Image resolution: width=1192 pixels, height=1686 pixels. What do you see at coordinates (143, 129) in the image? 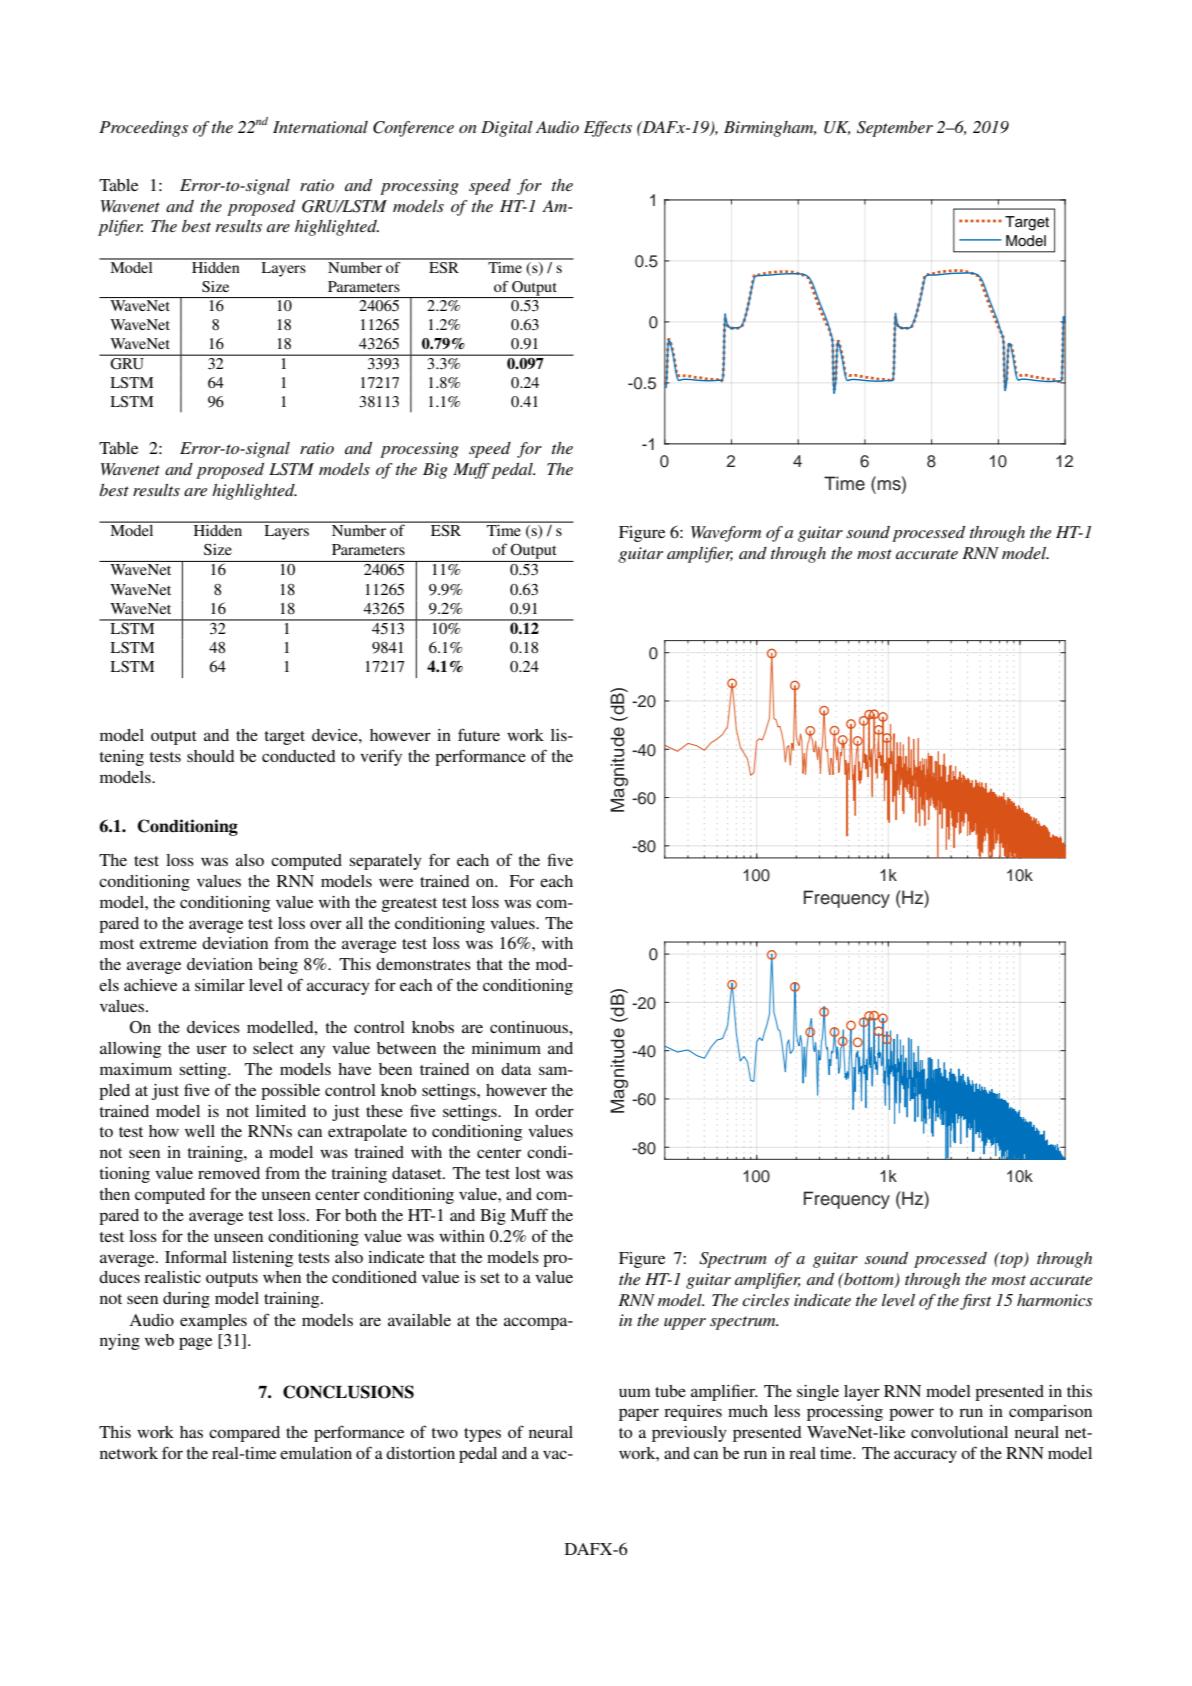
I see `Proceedings` at bounding box center [143, 129].
